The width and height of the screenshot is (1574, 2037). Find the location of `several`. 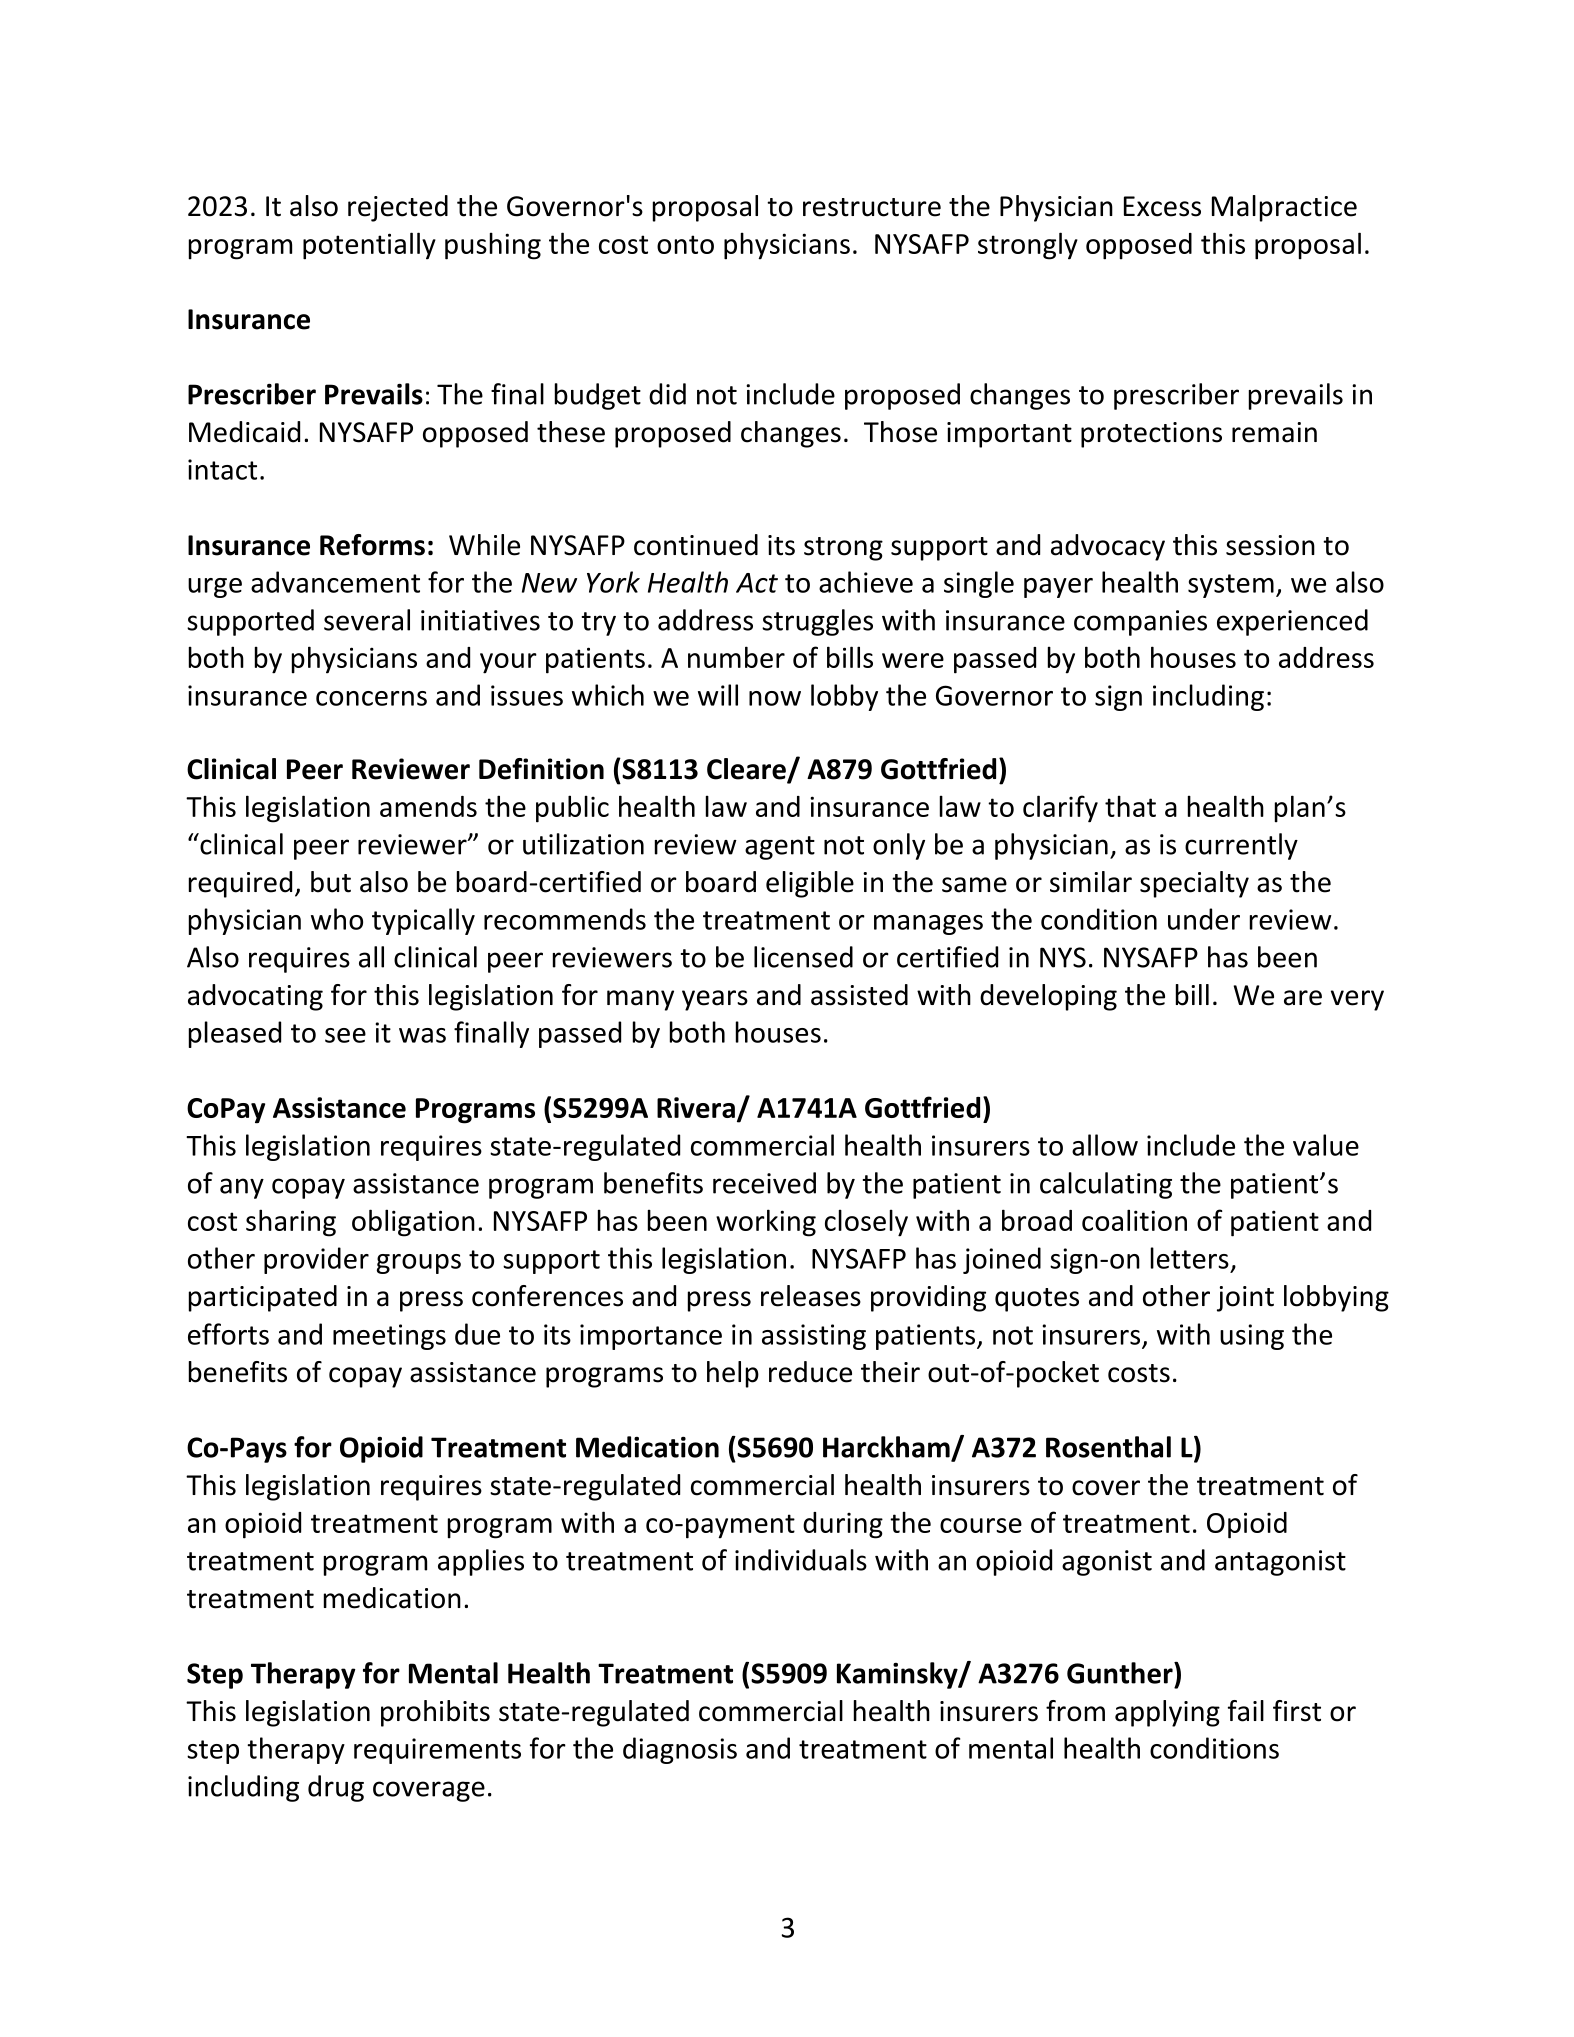

several is located at coordinates (367, 620).
